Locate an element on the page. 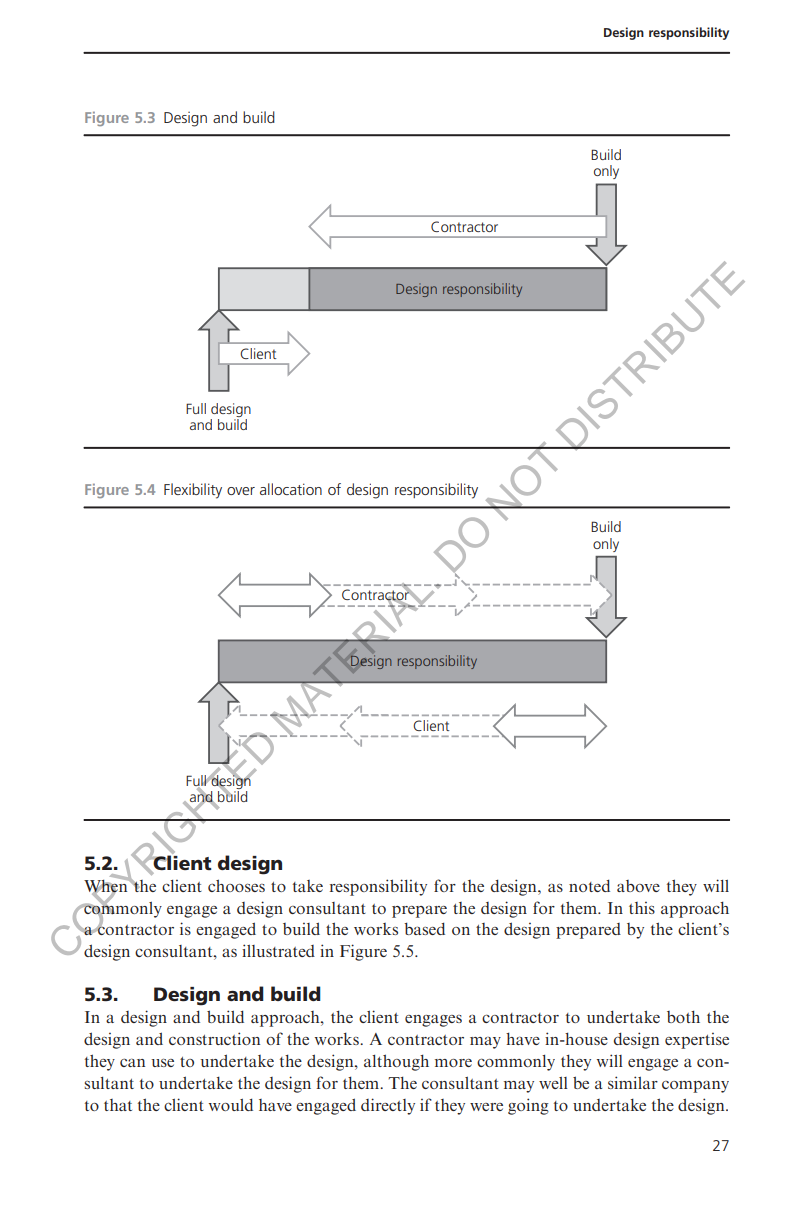  over is located at coordinates (241, 491).
